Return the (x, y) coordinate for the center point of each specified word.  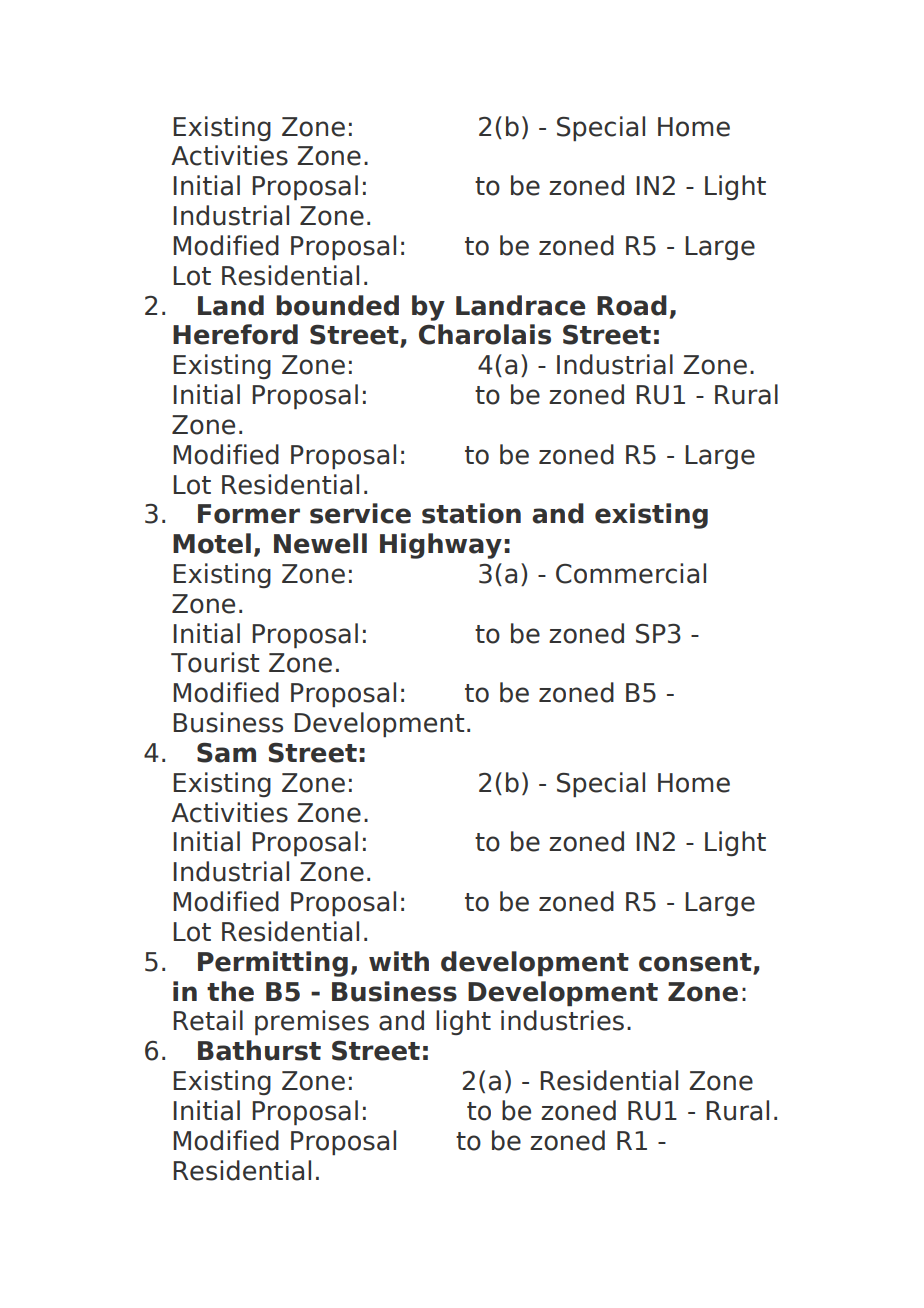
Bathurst (259, 1050)
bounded (337, 305)
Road (632, 305)
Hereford (235, 334)
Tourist (215, 662)
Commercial (631, 573)
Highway (441, 546)
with (399, 961)
